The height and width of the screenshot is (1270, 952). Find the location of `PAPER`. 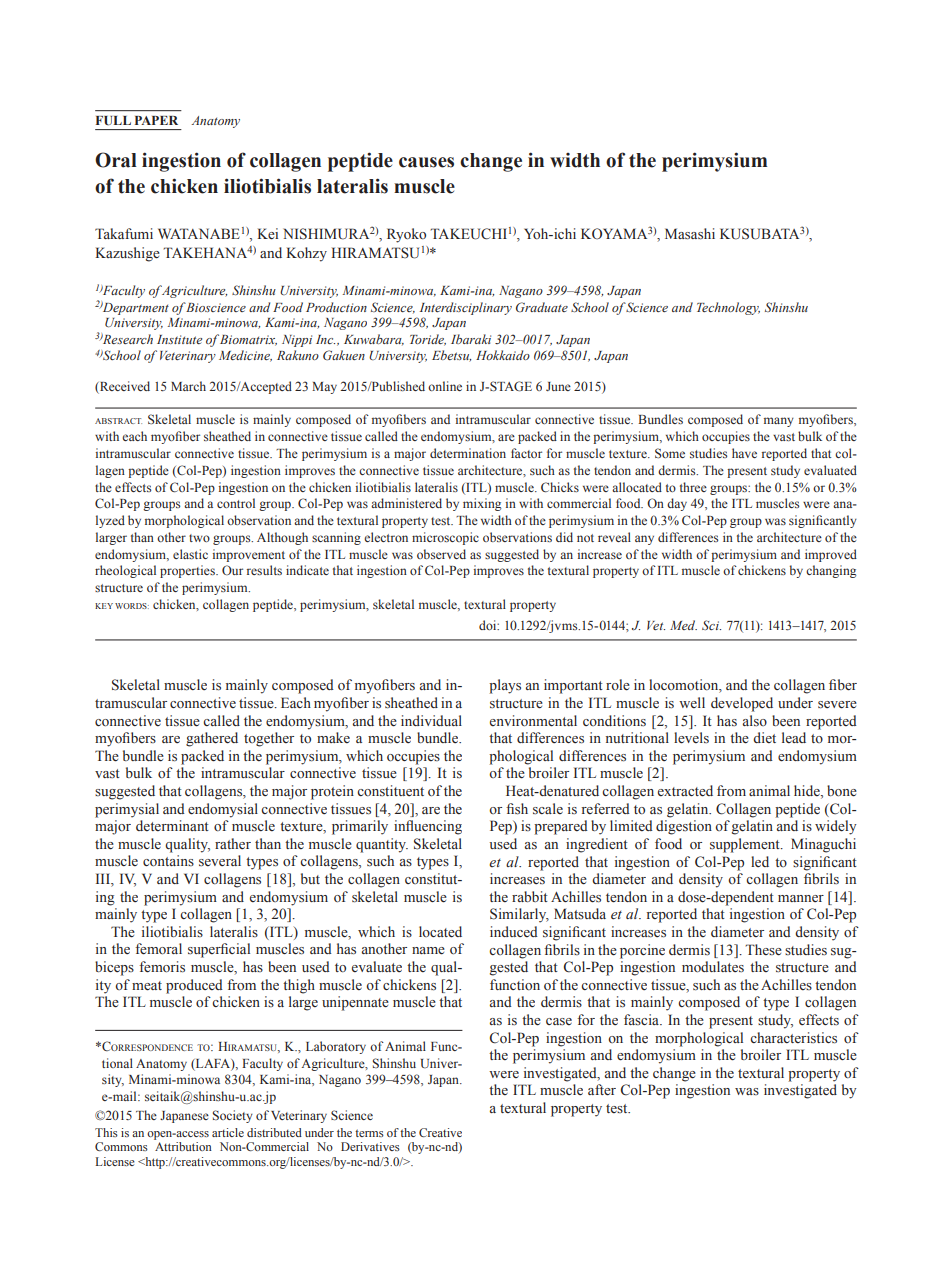

PAPER is located at coordinates (156, 120).
